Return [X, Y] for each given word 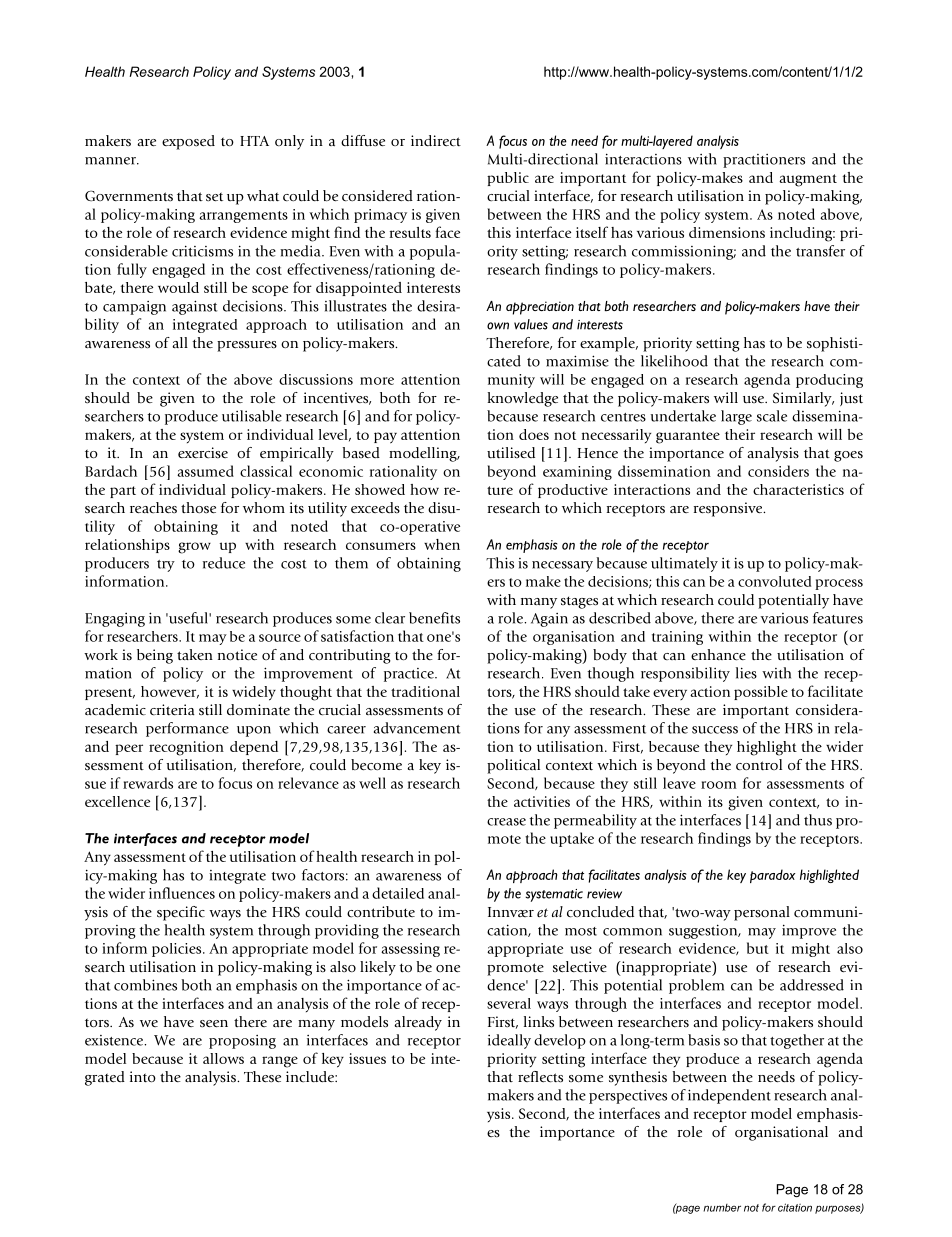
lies [746, 673]
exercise [203, 453]
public [508, 179]
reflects [540, 1077]
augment [808, 180]
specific [181, 913]
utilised [511, 453]
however [170, 692]
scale [772, 416]
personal [762, 913]
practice [410, 675]
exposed [188, 142]
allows [223, 1058]
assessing [410, 950]
